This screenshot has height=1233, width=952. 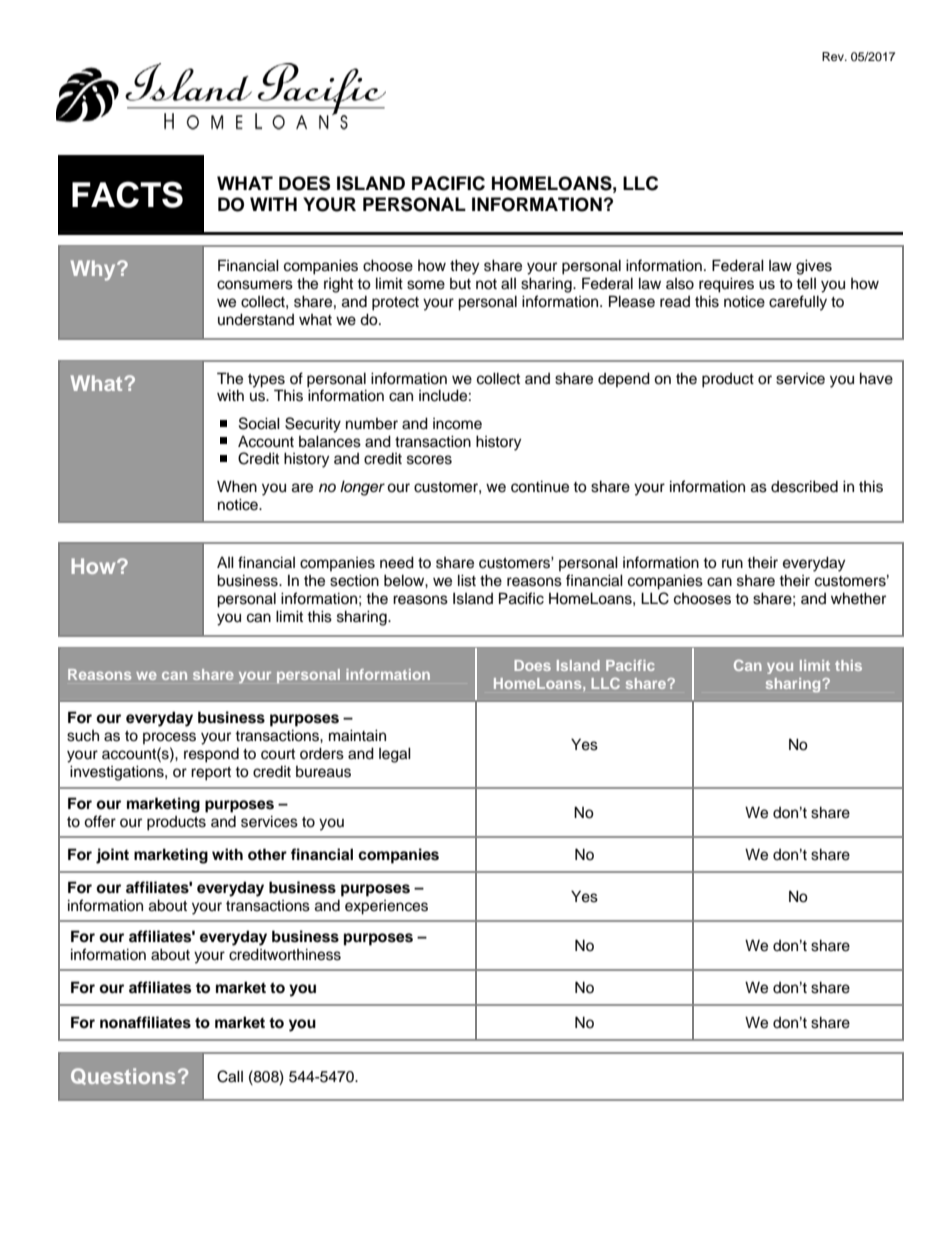 What do you see at coordinates (467, 580) in the screenshot?
I see `list` at bounding box center [467, 580].
